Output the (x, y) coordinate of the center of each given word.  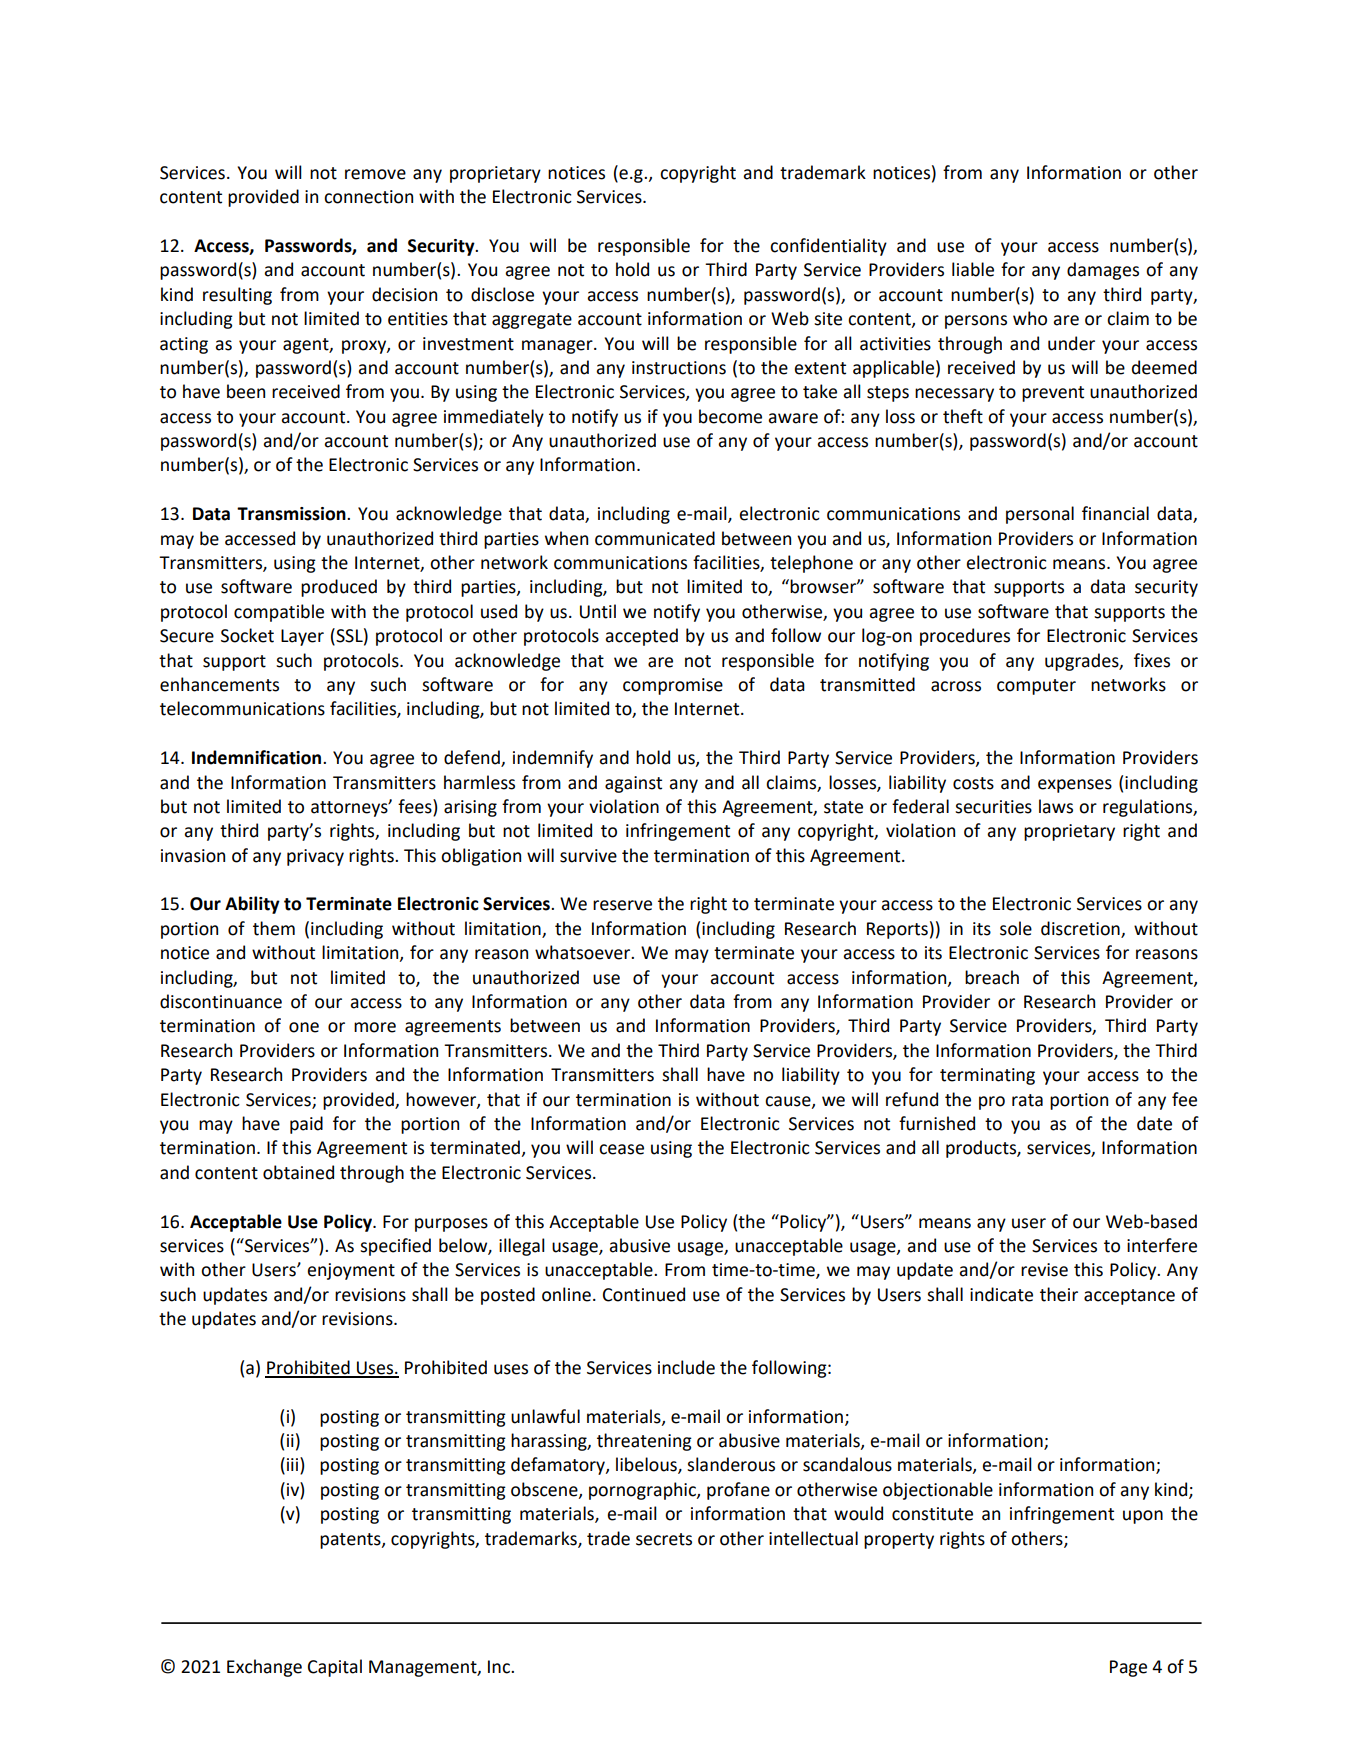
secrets (664, 1539)
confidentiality (828, 247)
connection (368, 197)
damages (1103, 271)
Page (1128, 1668)
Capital (335, 1668)
